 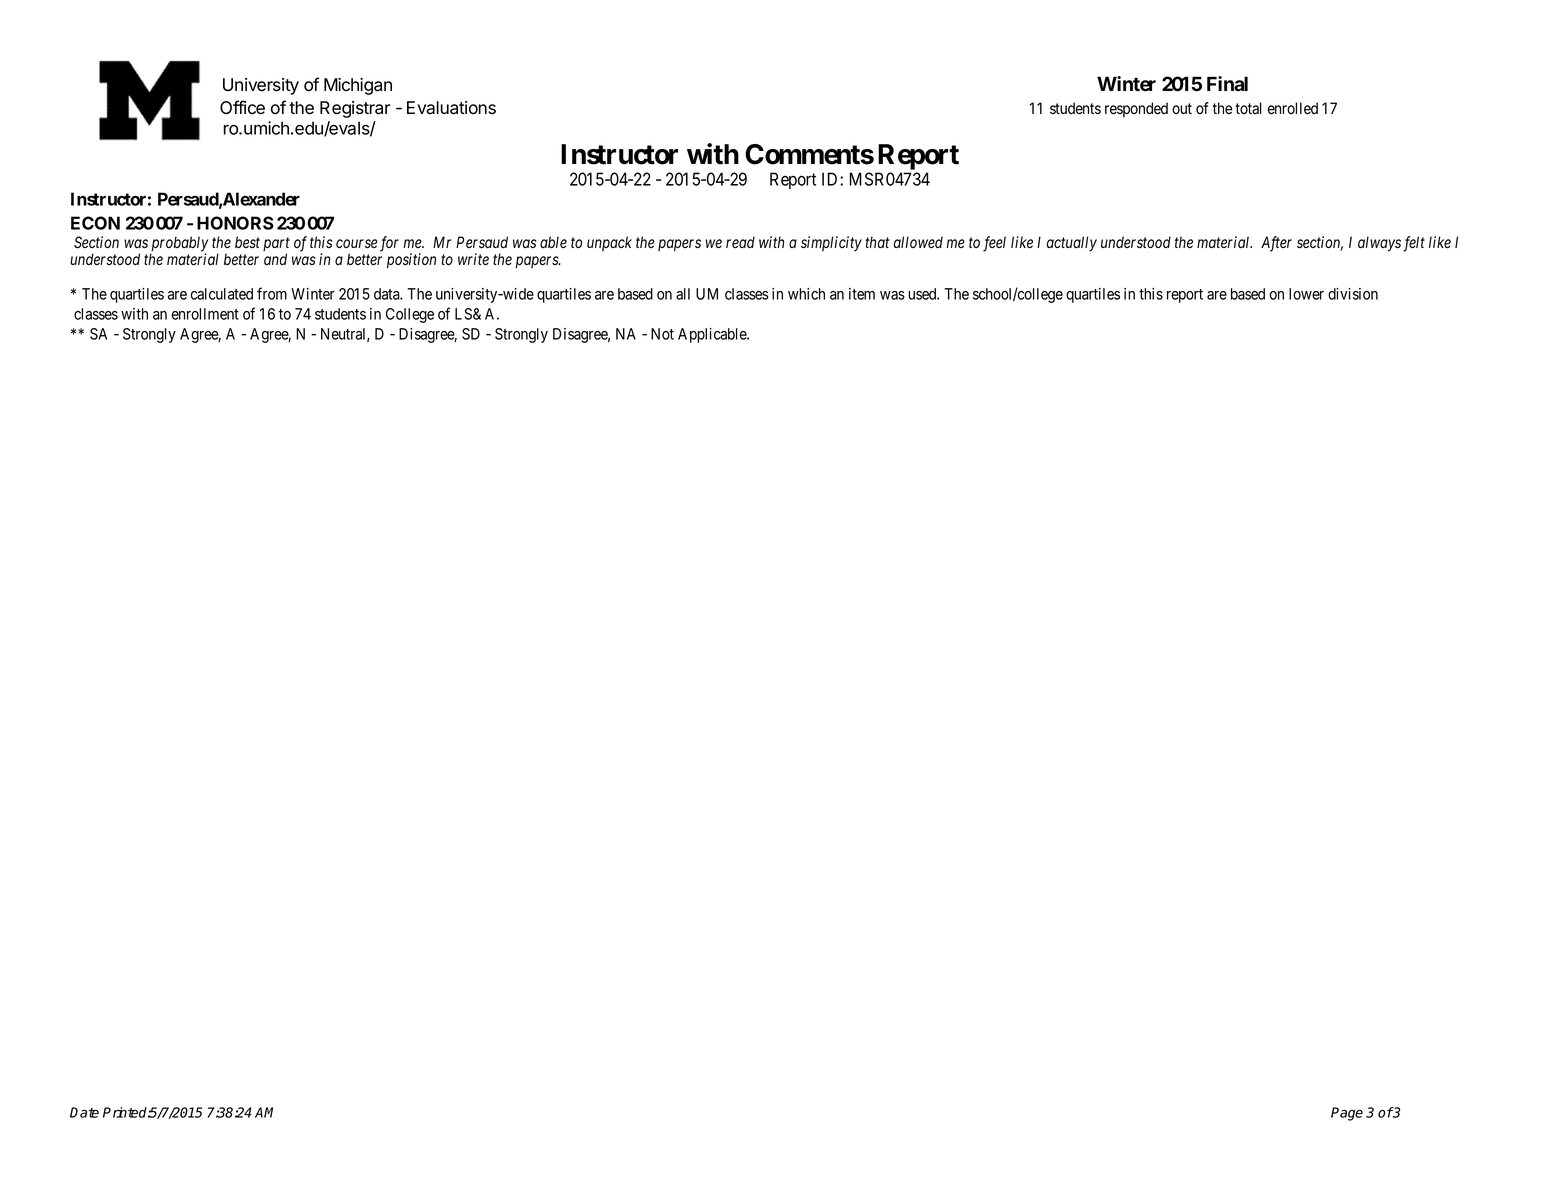 What do you see at coordinates (205, 314) in the screenshot?
I see `enrollment` at bounding box center [205, 314].
